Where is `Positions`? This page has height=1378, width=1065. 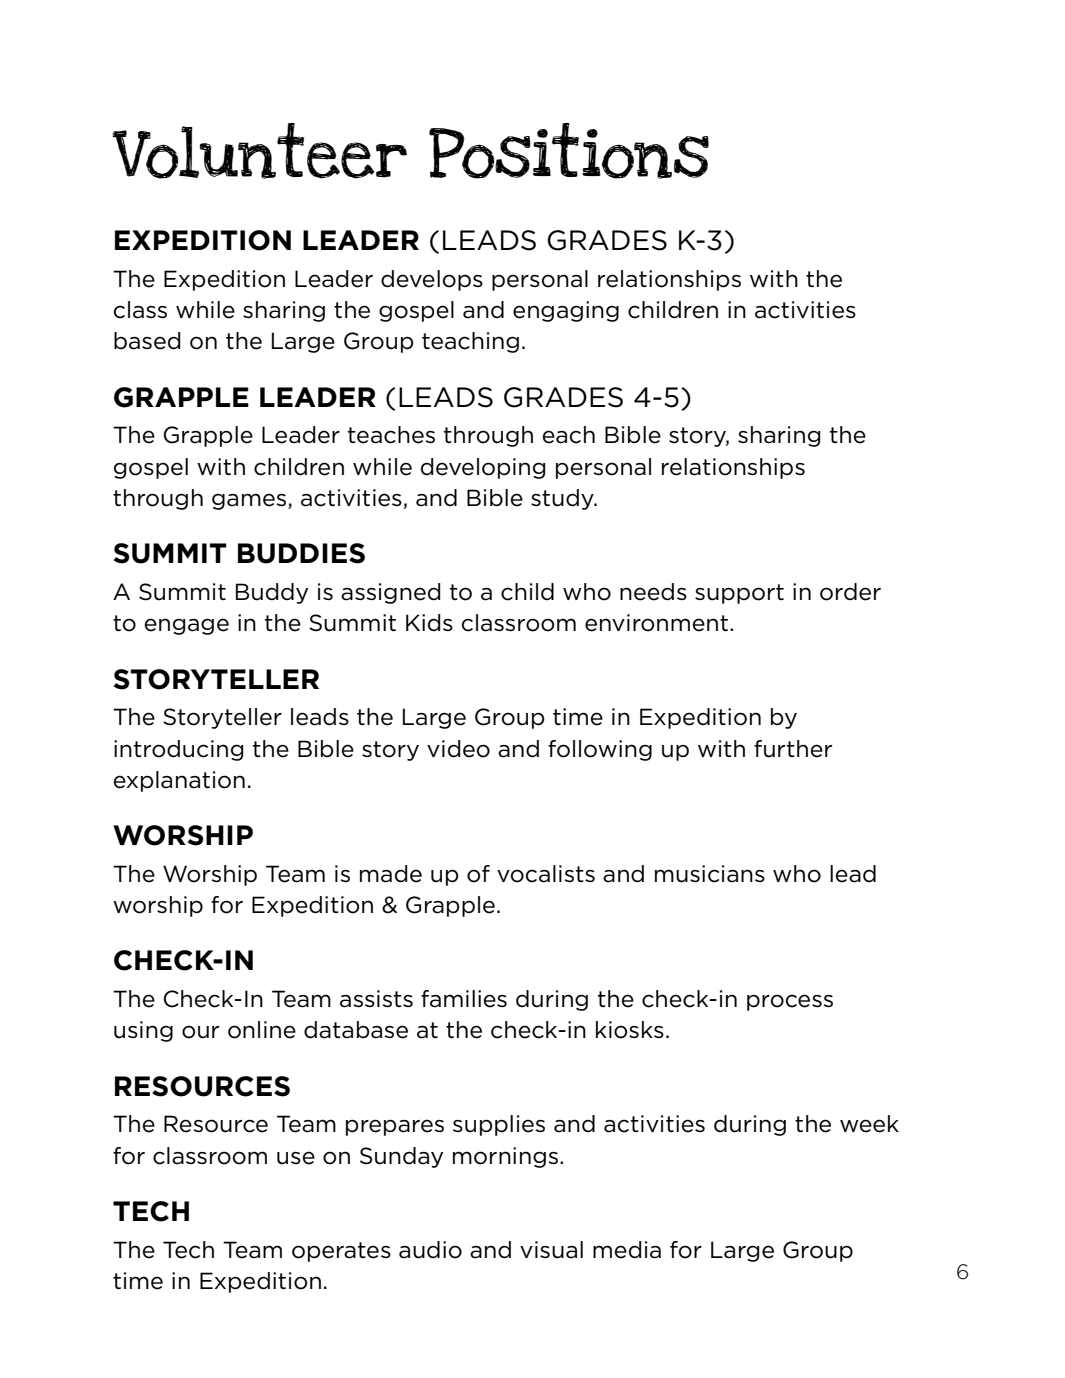 Positions is located at coordinates (569, 151).
